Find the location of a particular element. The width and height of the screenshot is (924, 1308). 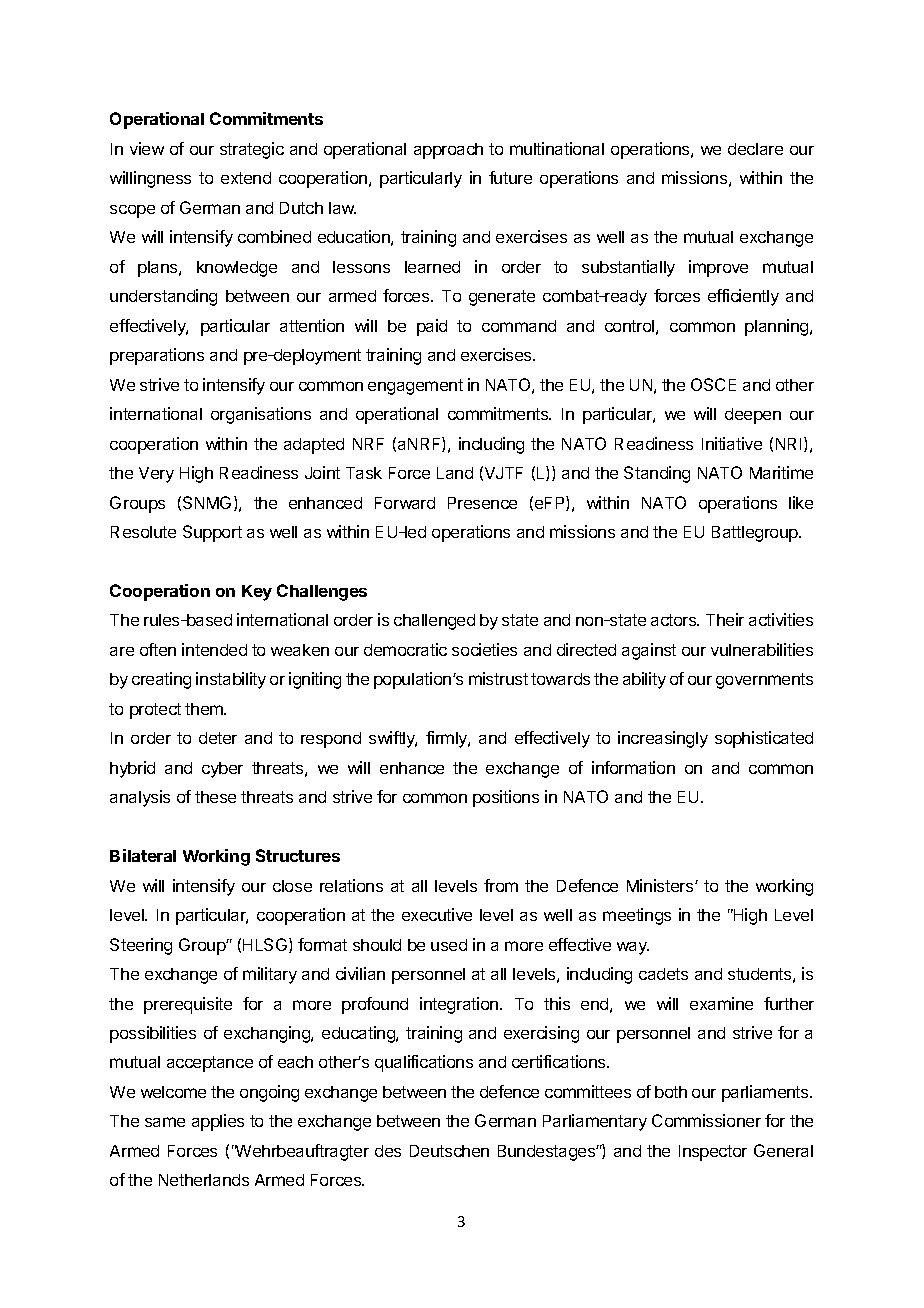

extend is located at coordinates (246, 178).
